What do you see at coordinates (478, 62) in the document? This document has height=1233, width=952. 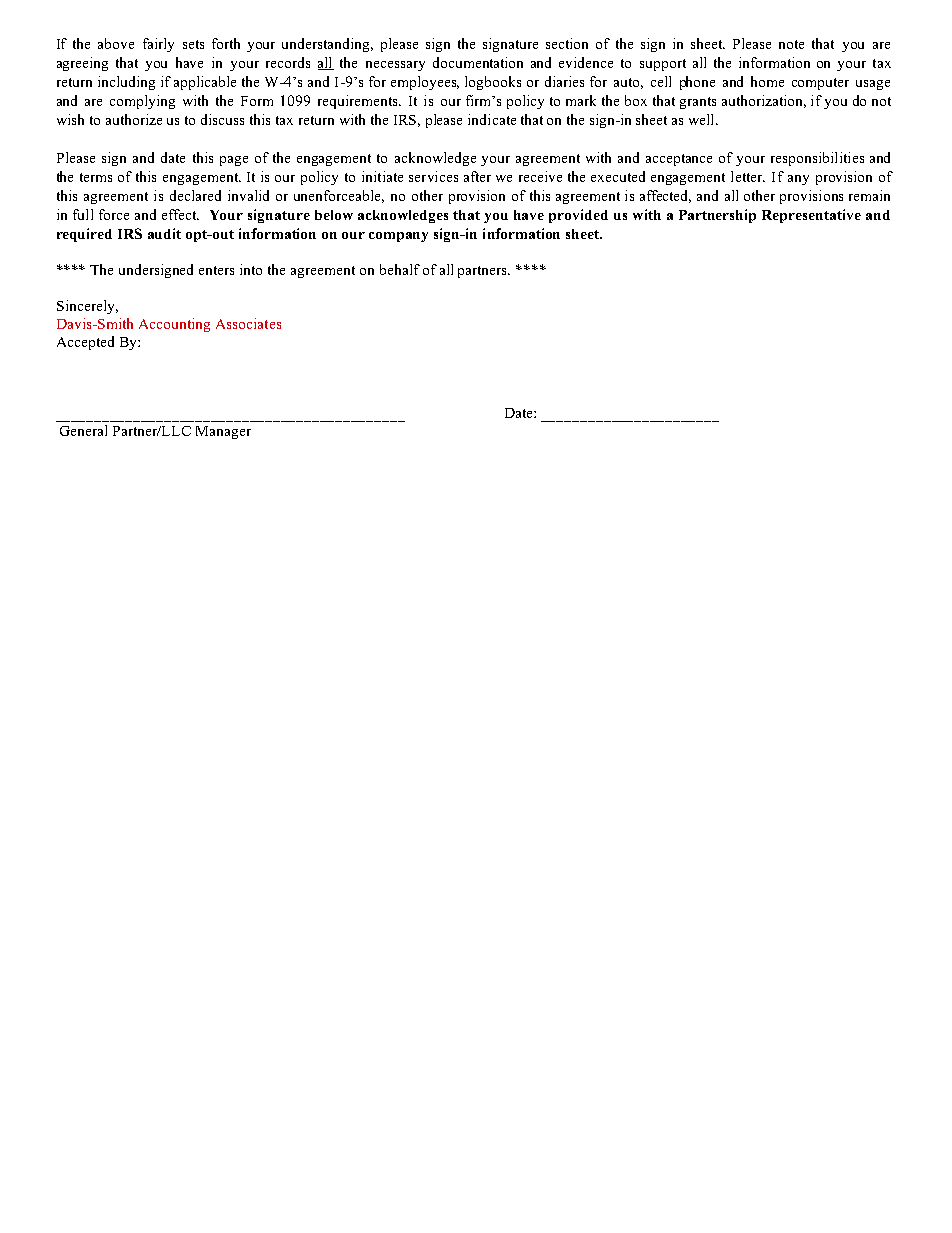 I see `documentation` at bounding box center [478, 62].
